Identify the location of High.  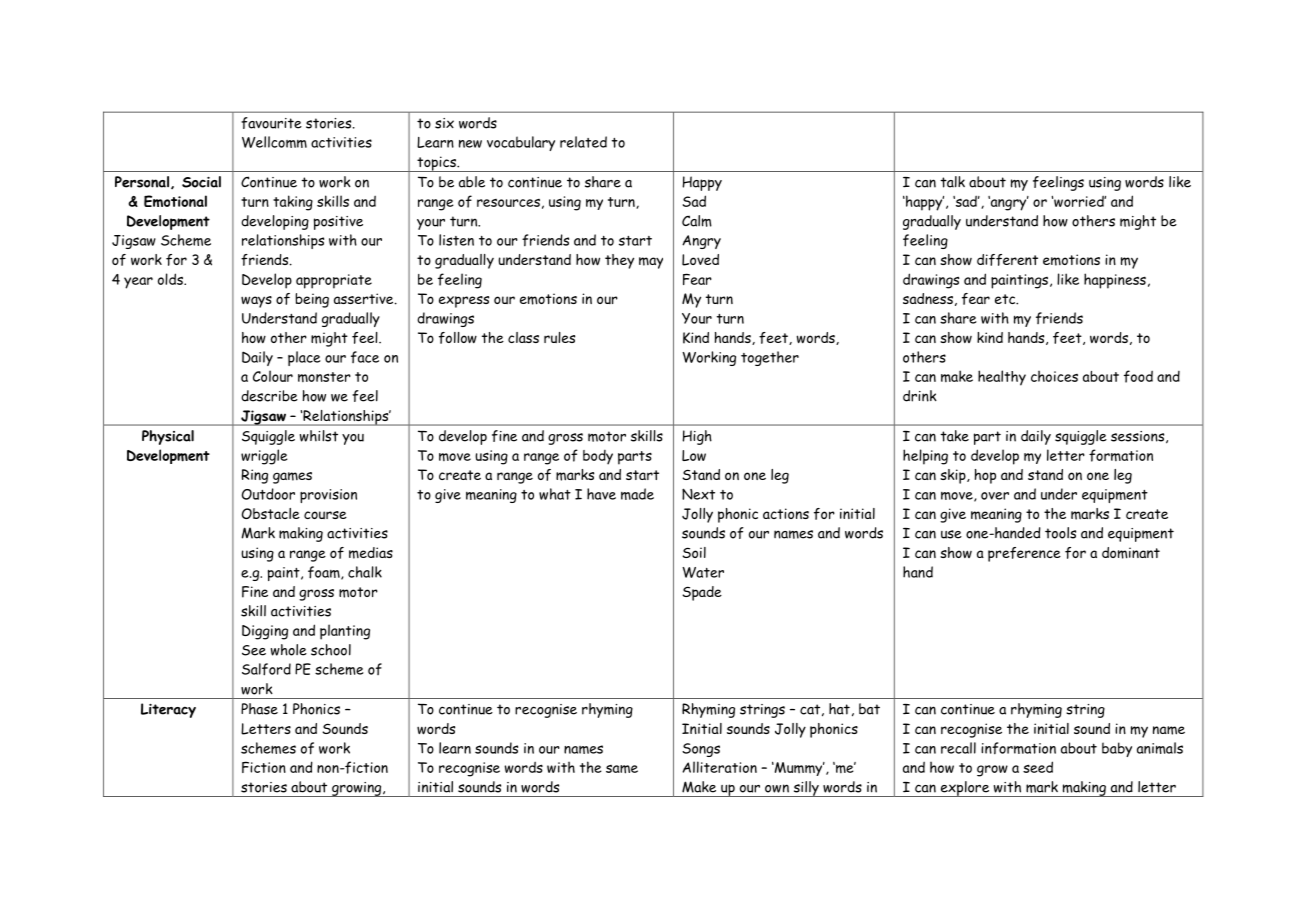
(697, 437).
